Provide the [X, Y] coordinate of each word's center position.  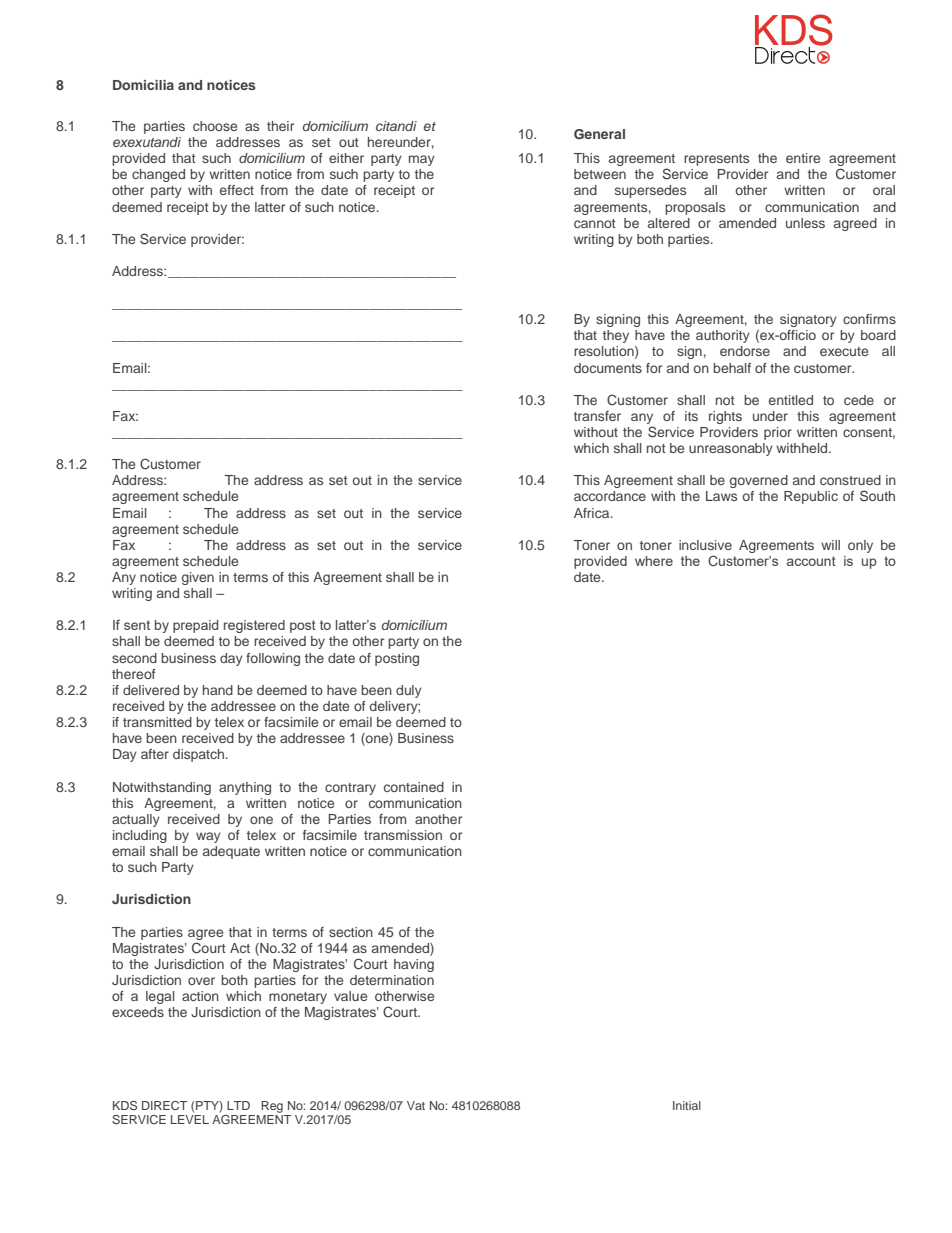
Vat [416, 1105]
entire [803, 158]
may [422, 160]
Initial [687, 1105]
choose [215, 126]
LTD [238, 1105]
